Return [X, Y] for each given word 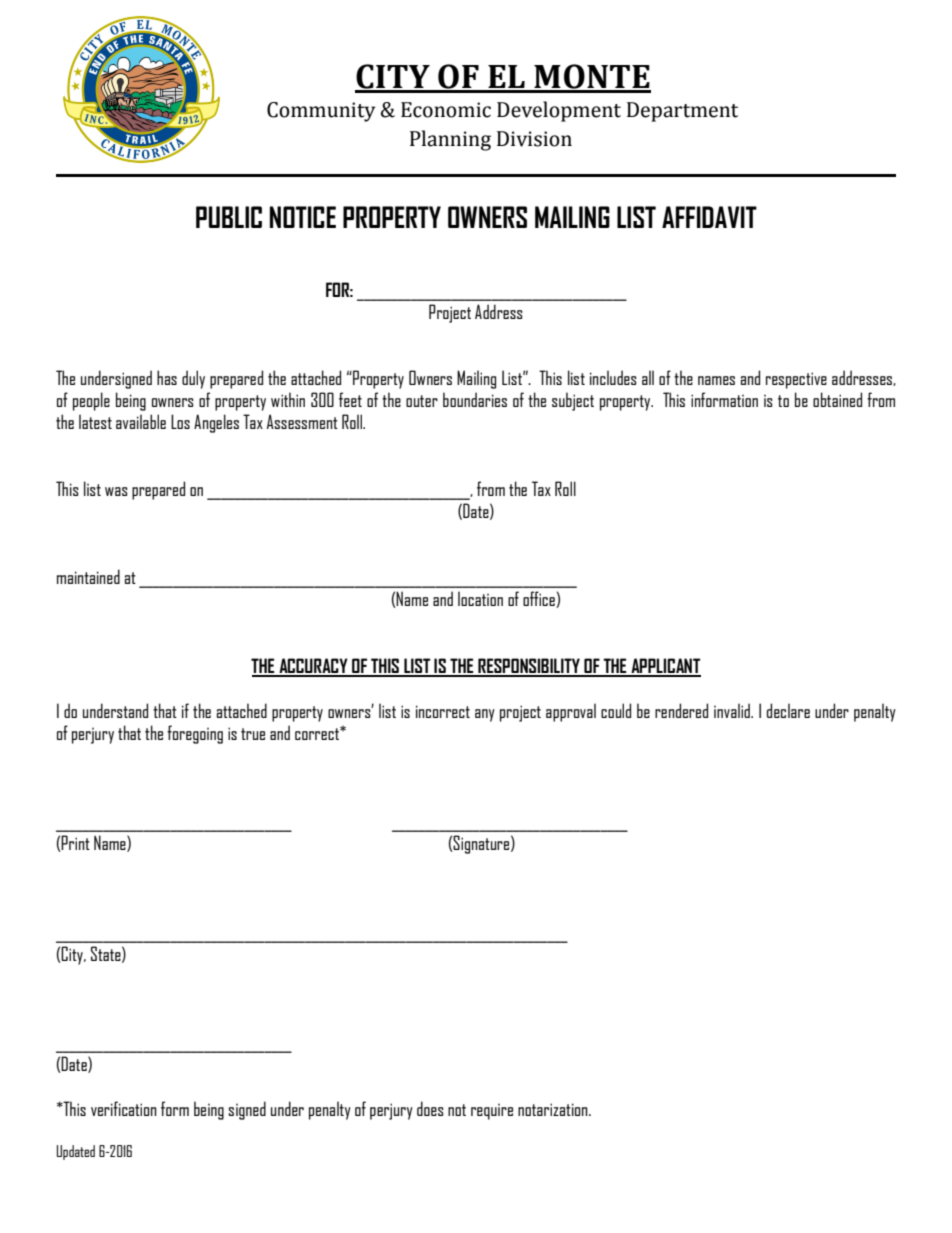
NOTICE [303, 217]
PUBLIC [229, 217]
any [485, 715]
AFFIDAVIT [709, 217]
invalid [733, 710]
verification [124, 1108]
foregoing [195, 734]
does [430, 1108]
